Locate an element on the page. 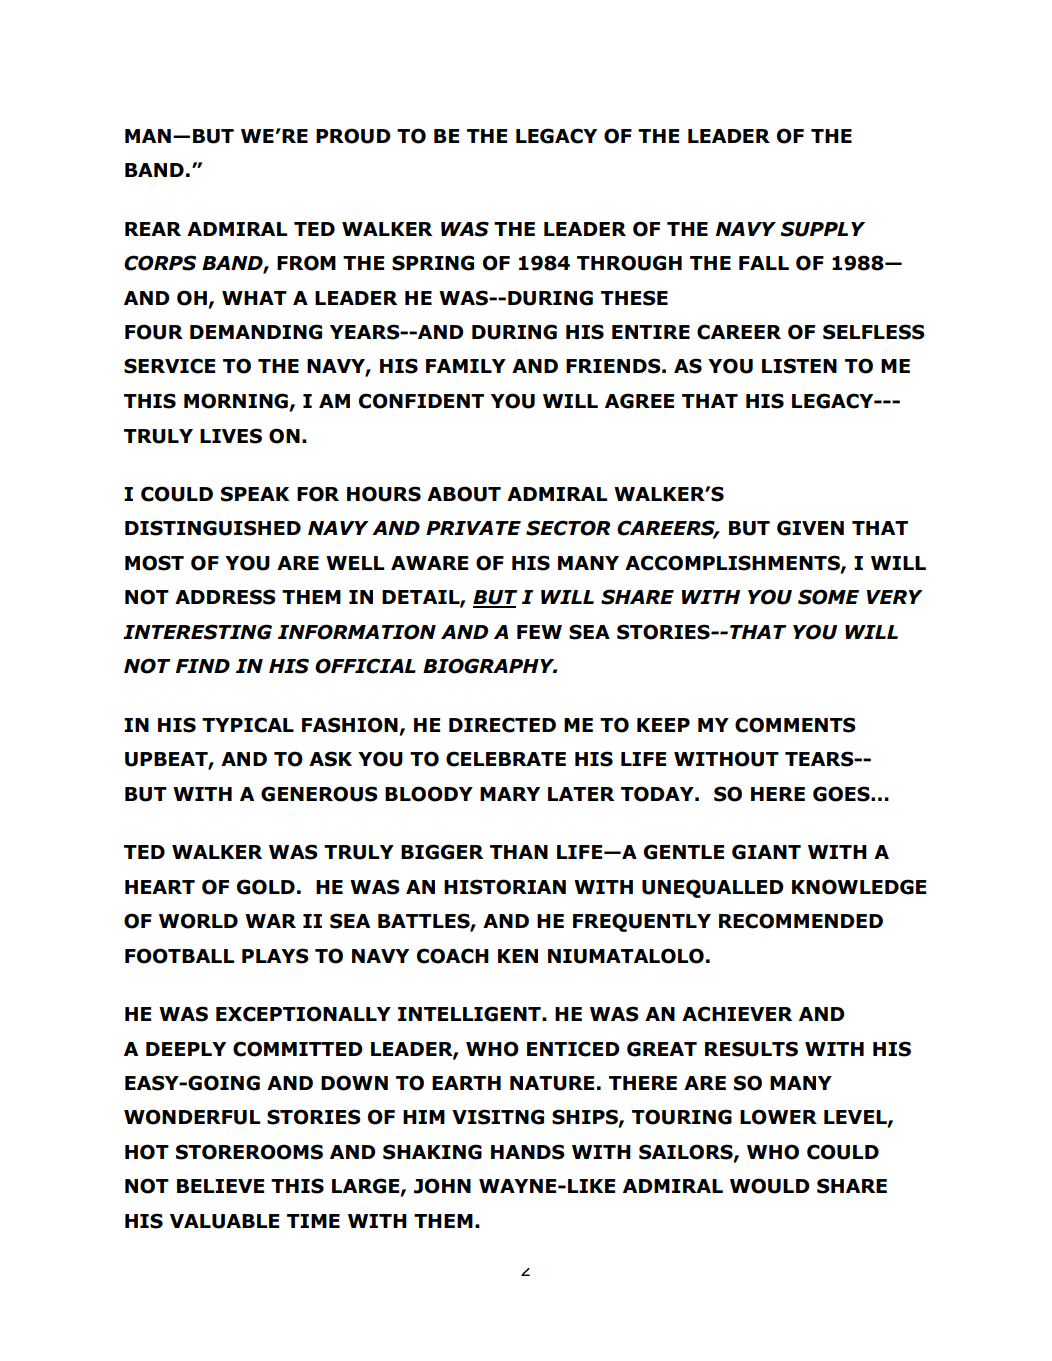  REAR is located at coordinates (153, 229).
